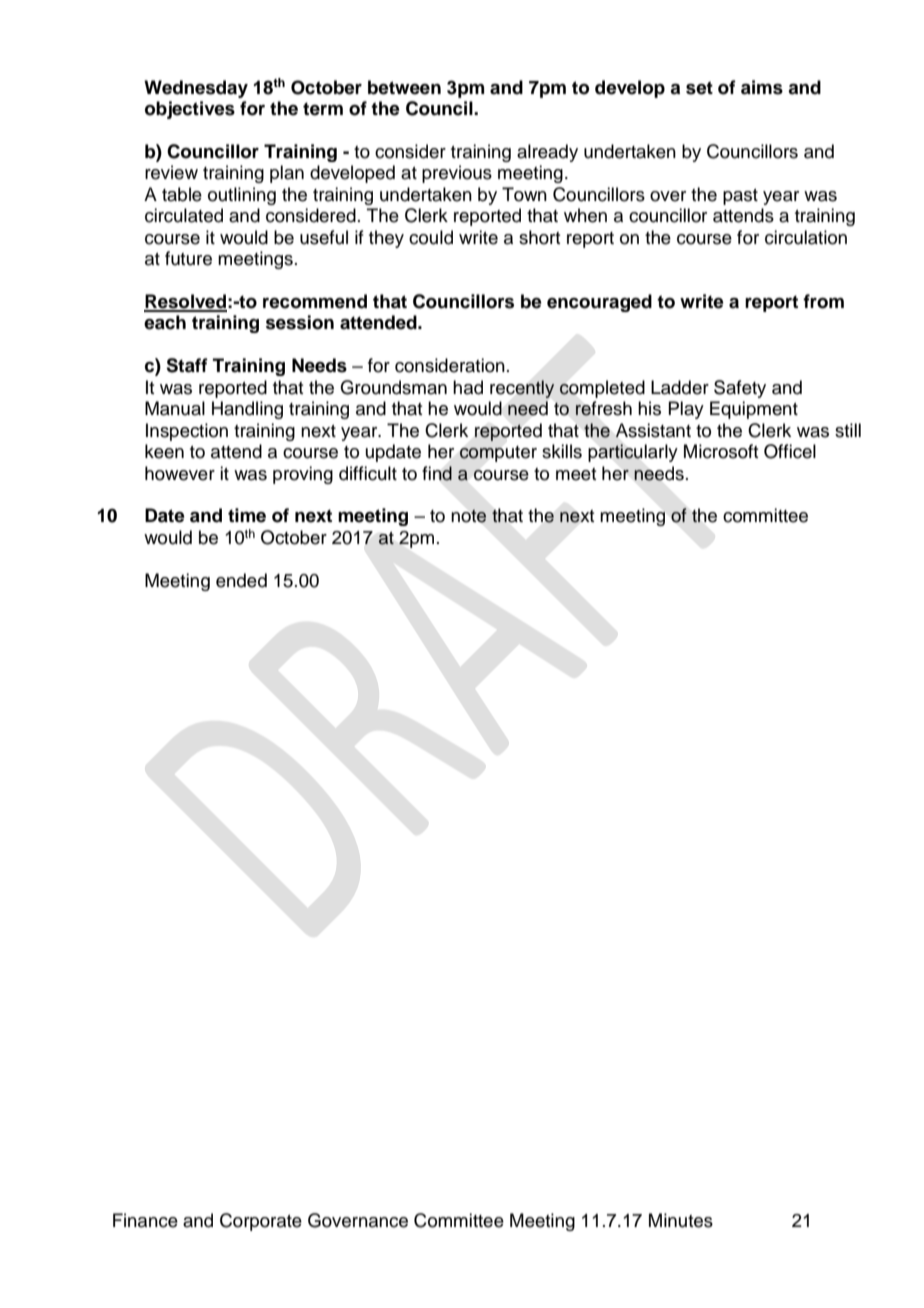  Describe the element at coordinates (740, 389) in the page. I see `Safety` at that location.
